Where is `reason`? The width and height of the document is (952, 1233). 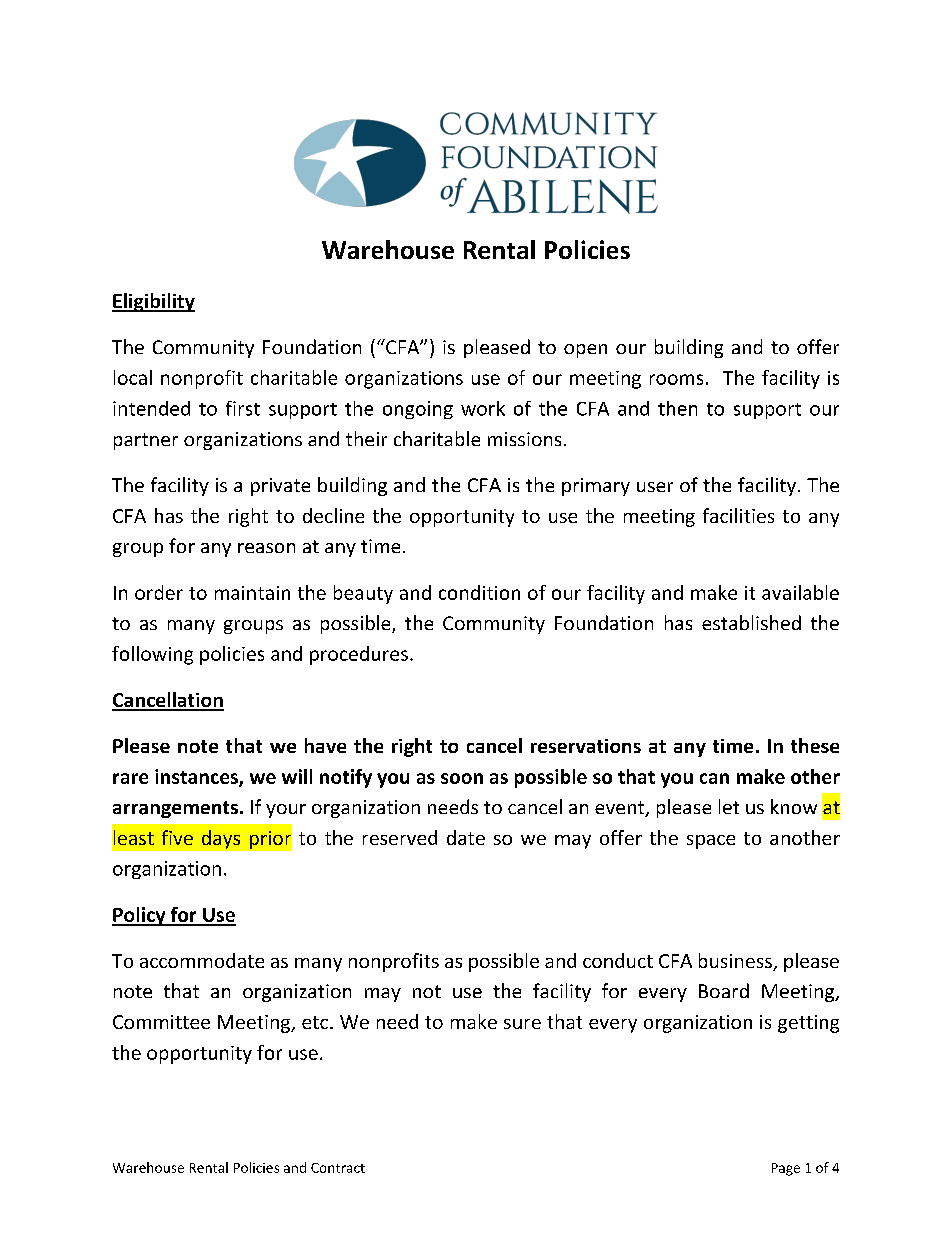
reason is located at coordinates (266, 548).
